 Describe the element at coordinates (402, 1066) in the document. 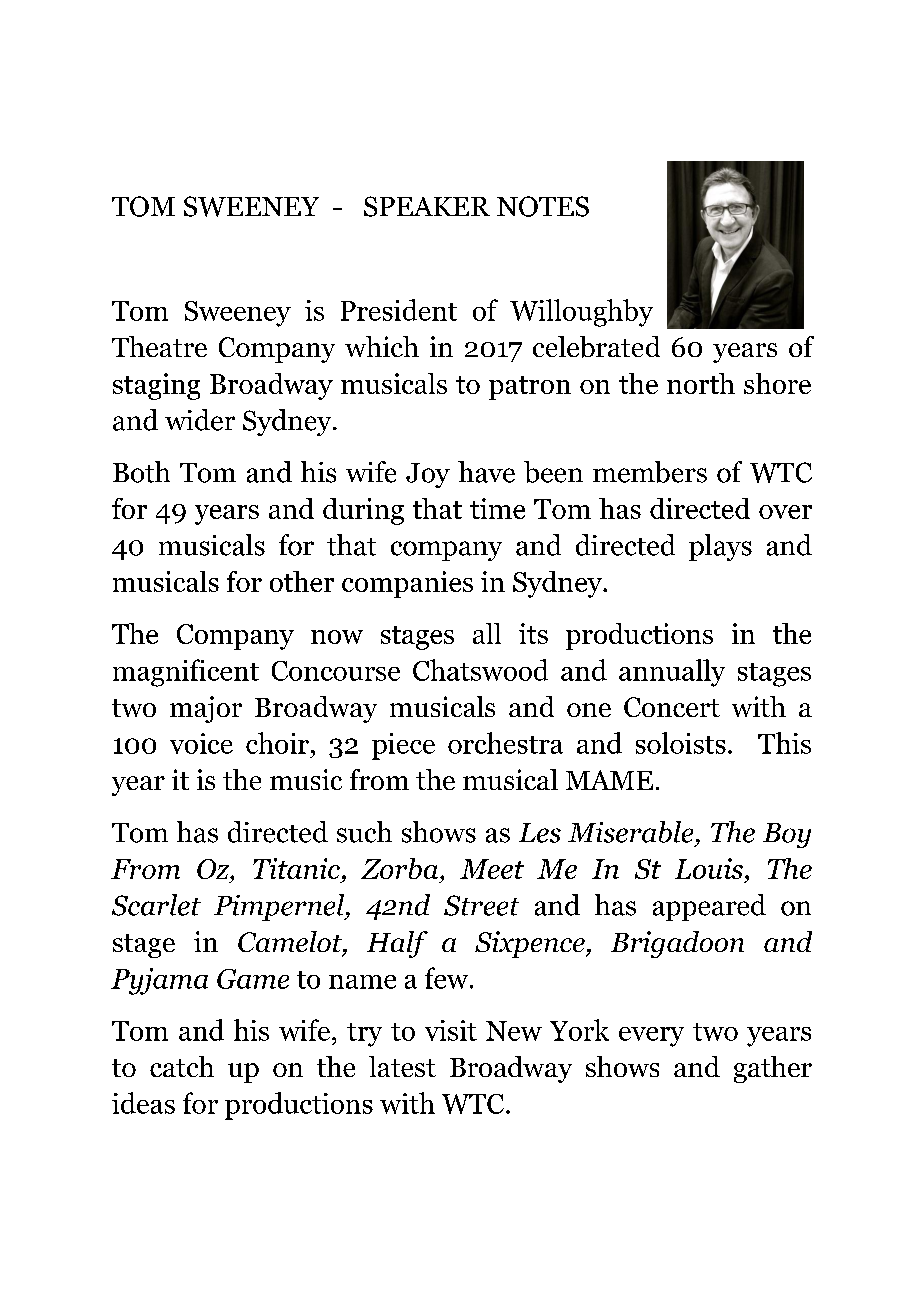

I see `latest` at that location.
